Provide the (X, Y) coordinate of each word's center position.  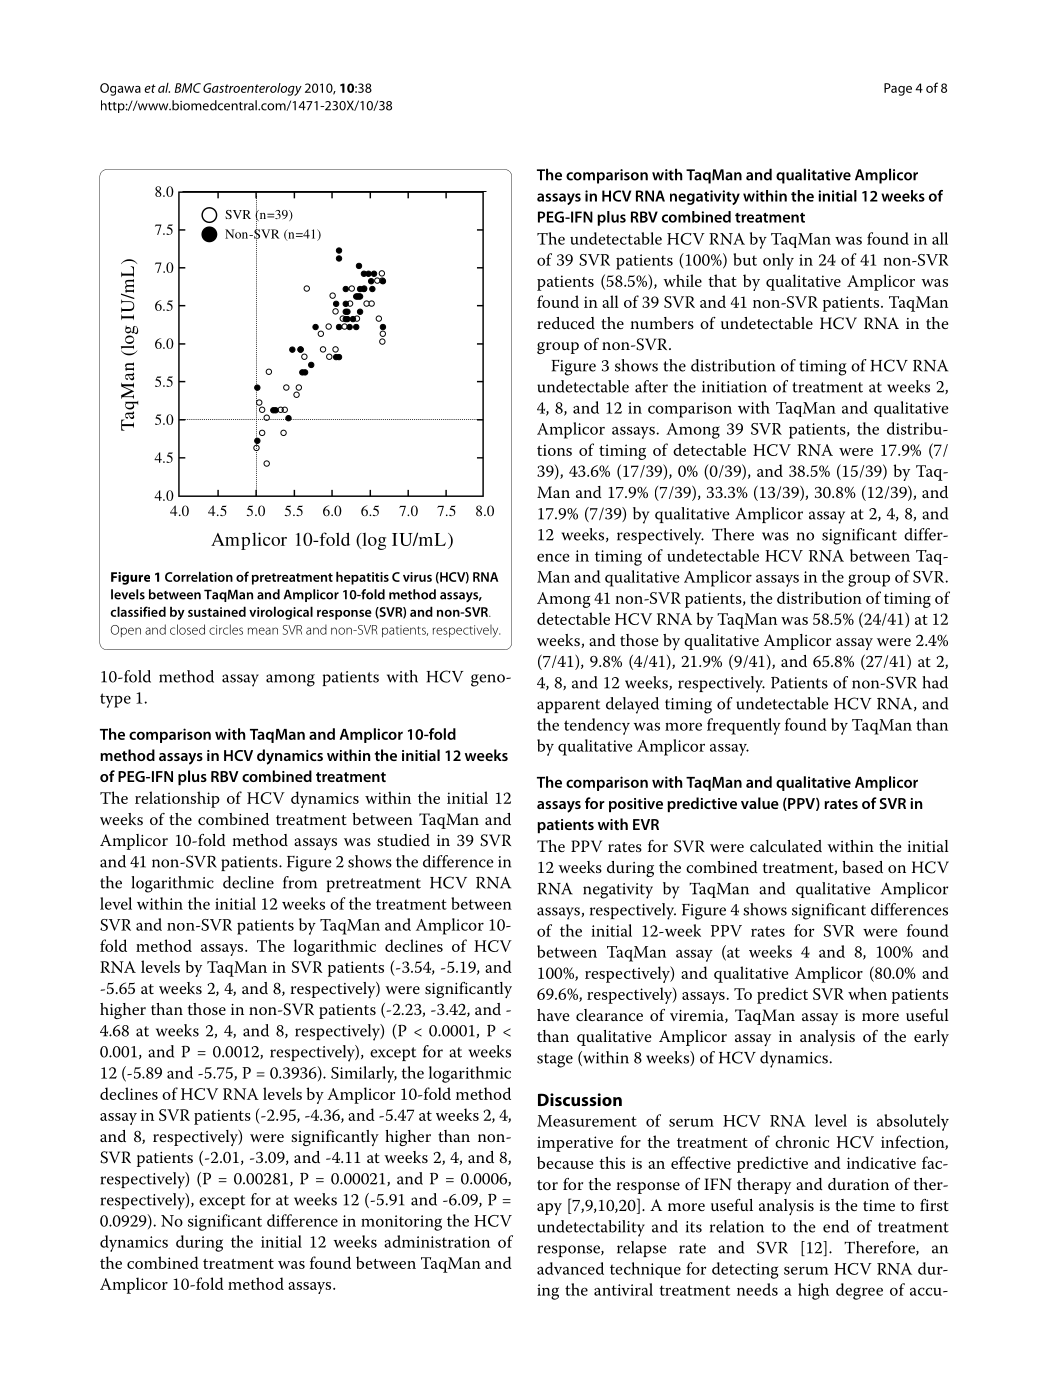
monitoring (401, 1223)
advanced (570, 1268)
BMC (188, 88)
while (682, 280)
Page (898, 89)
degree (859, 1291)
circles (226, 629)
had (935, 682)
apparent (568, 706)
